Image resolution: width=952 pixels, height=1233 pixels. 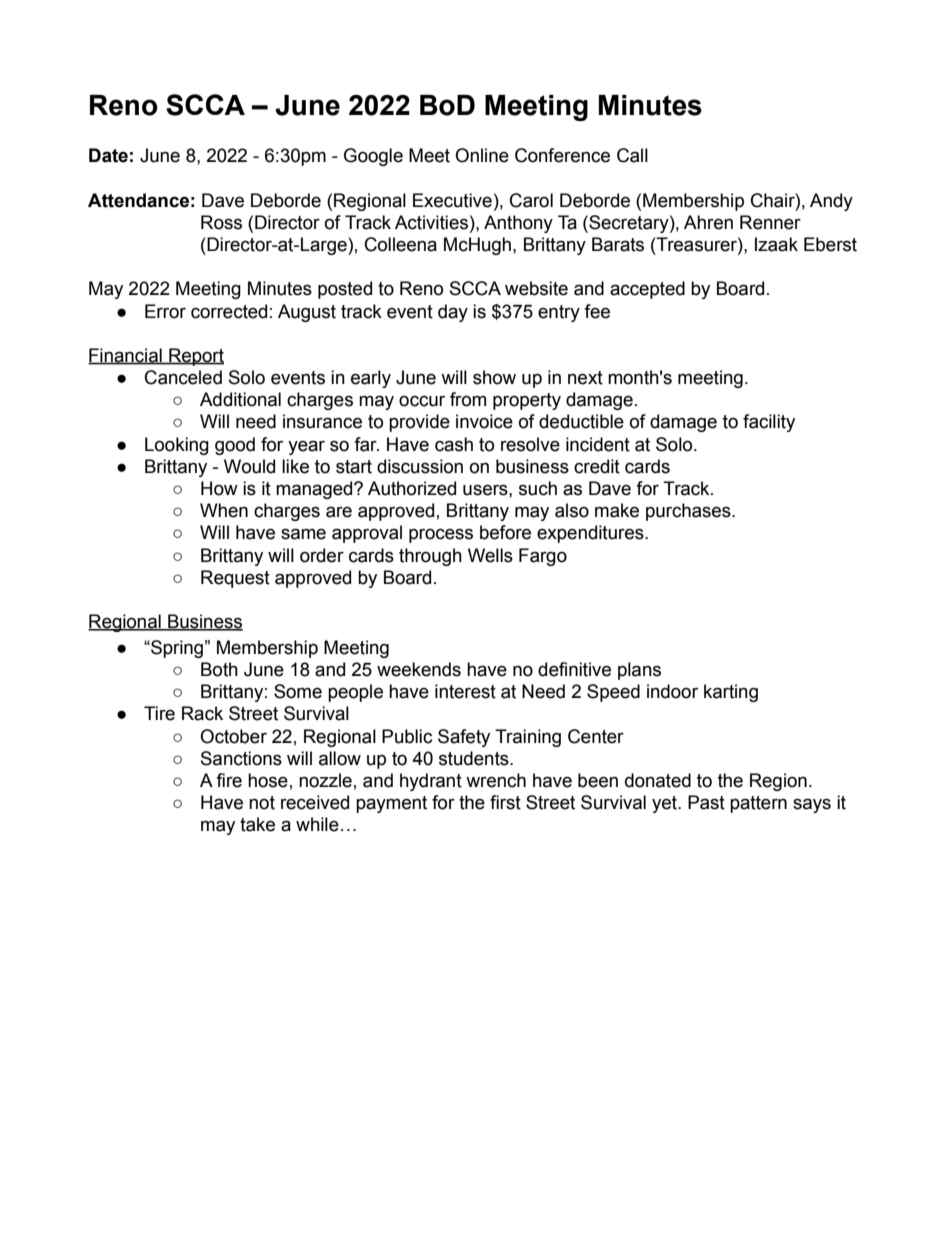 I want to click on Date, so click(x=108, y=155).
